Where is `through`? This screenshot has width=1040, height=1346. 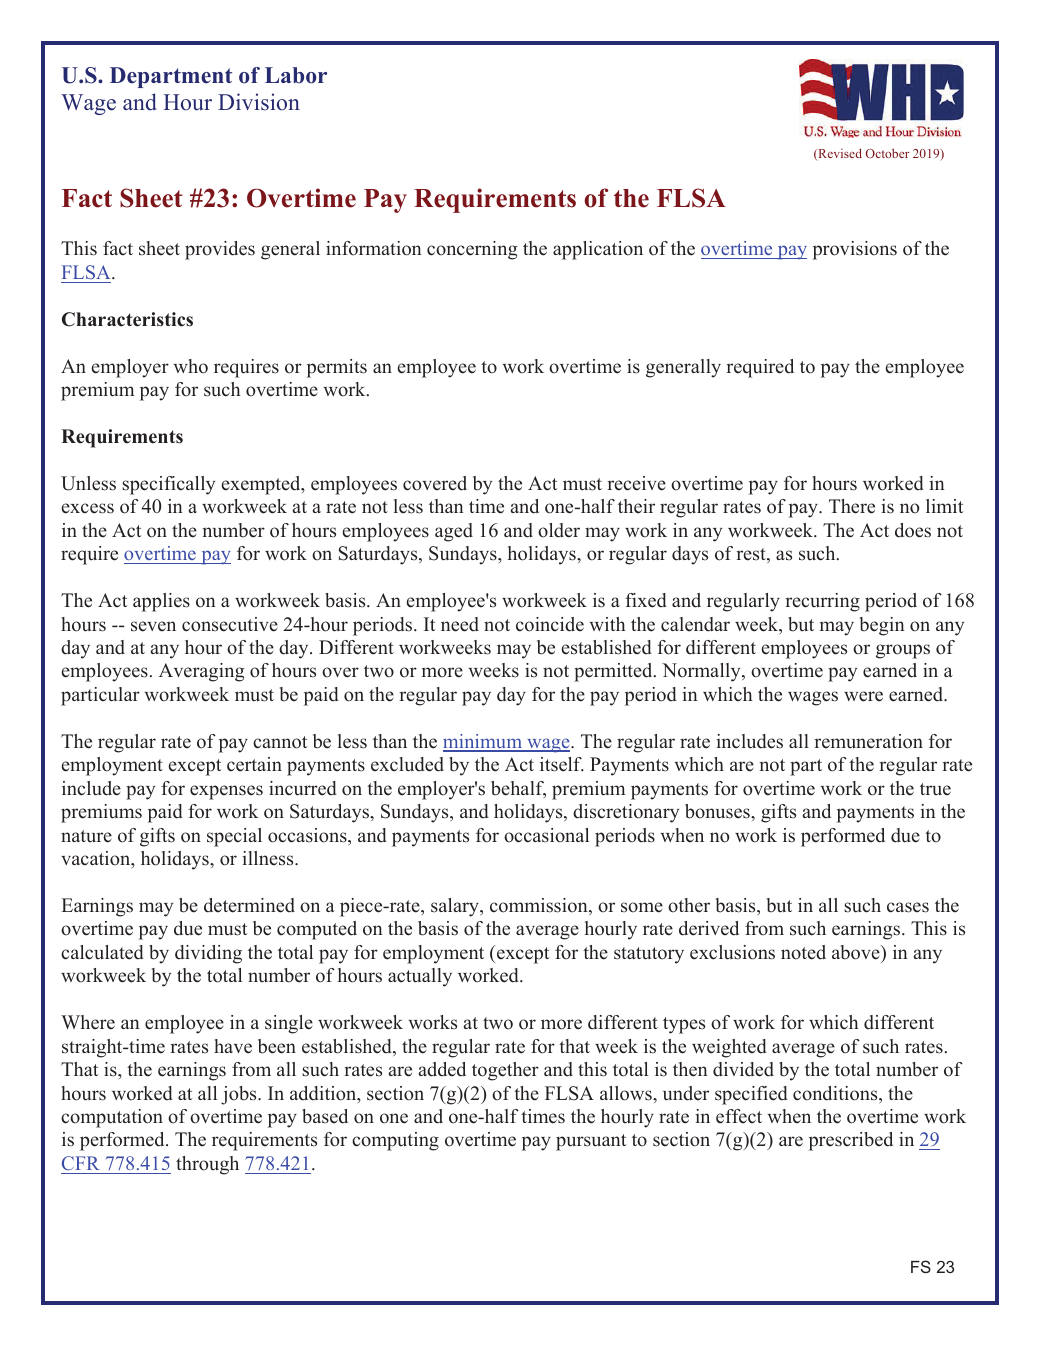 through is located at coordinates (207, 1165).
